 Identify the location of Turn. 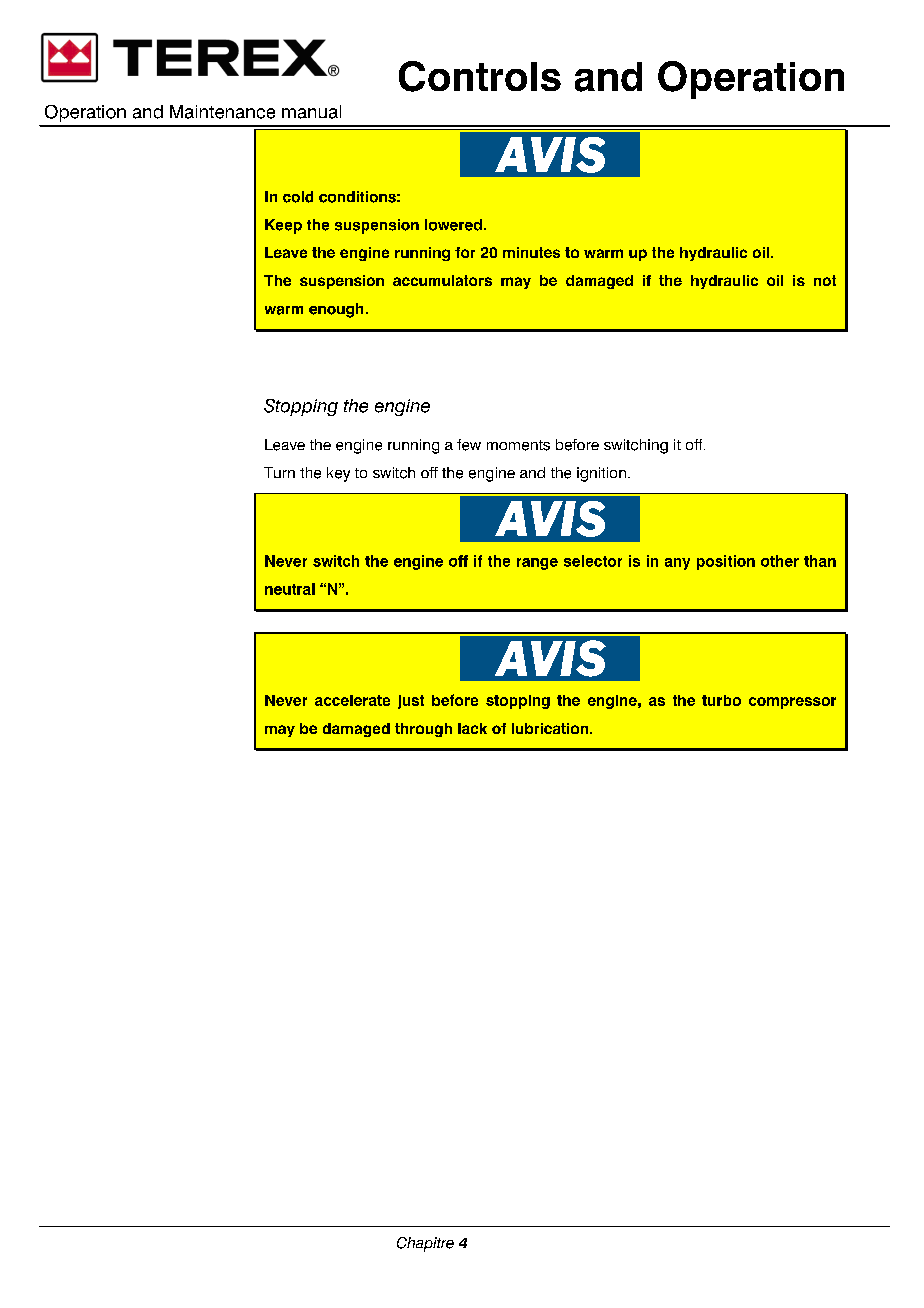
(279, 472).
